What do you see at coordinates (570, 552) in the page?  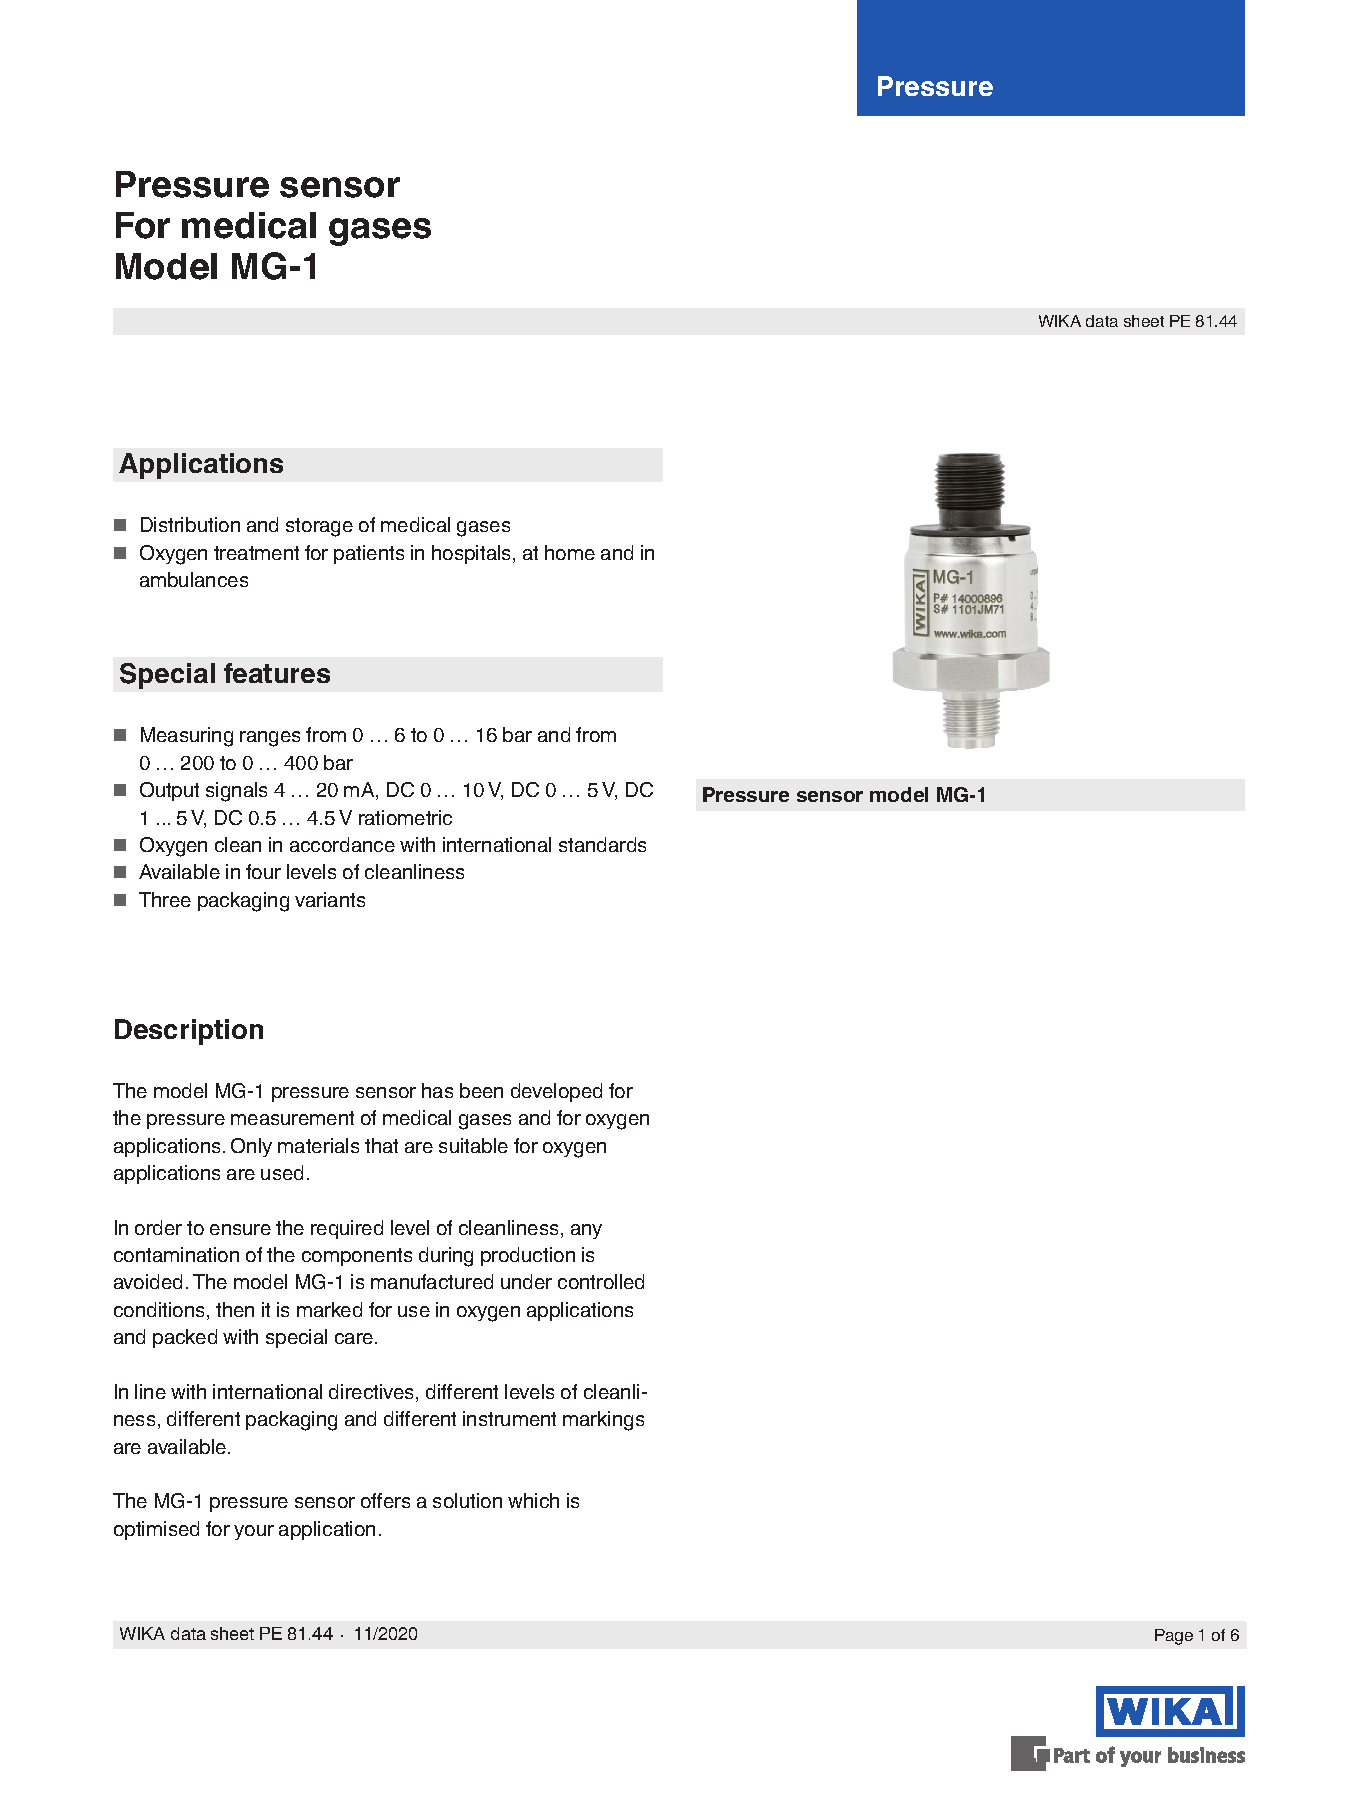 I see `home` at bounding box center [570, 552].
